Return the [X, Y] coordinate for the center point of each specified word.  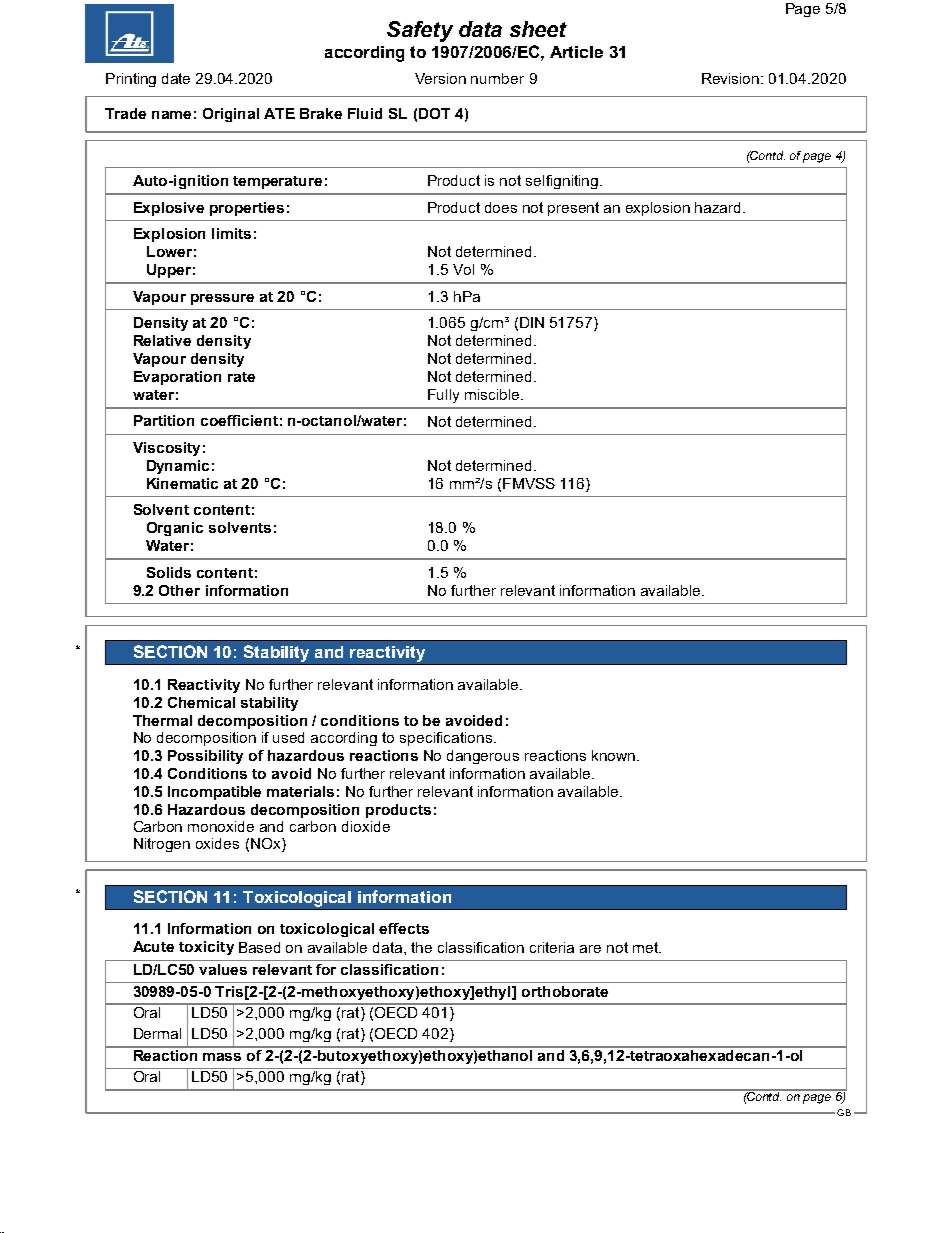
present [573, 209]
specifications [447, 739]
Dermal [157, 1033]
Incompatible [214, 793]
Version [440, 78]
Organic [175, 529]
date [176, 78]
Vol [463, 269]
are [590, 949]
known [615, 755]
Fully [443, 396]
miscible [493, 394]
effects [404, 928]
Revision [732, 78]
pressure [222, 299]
